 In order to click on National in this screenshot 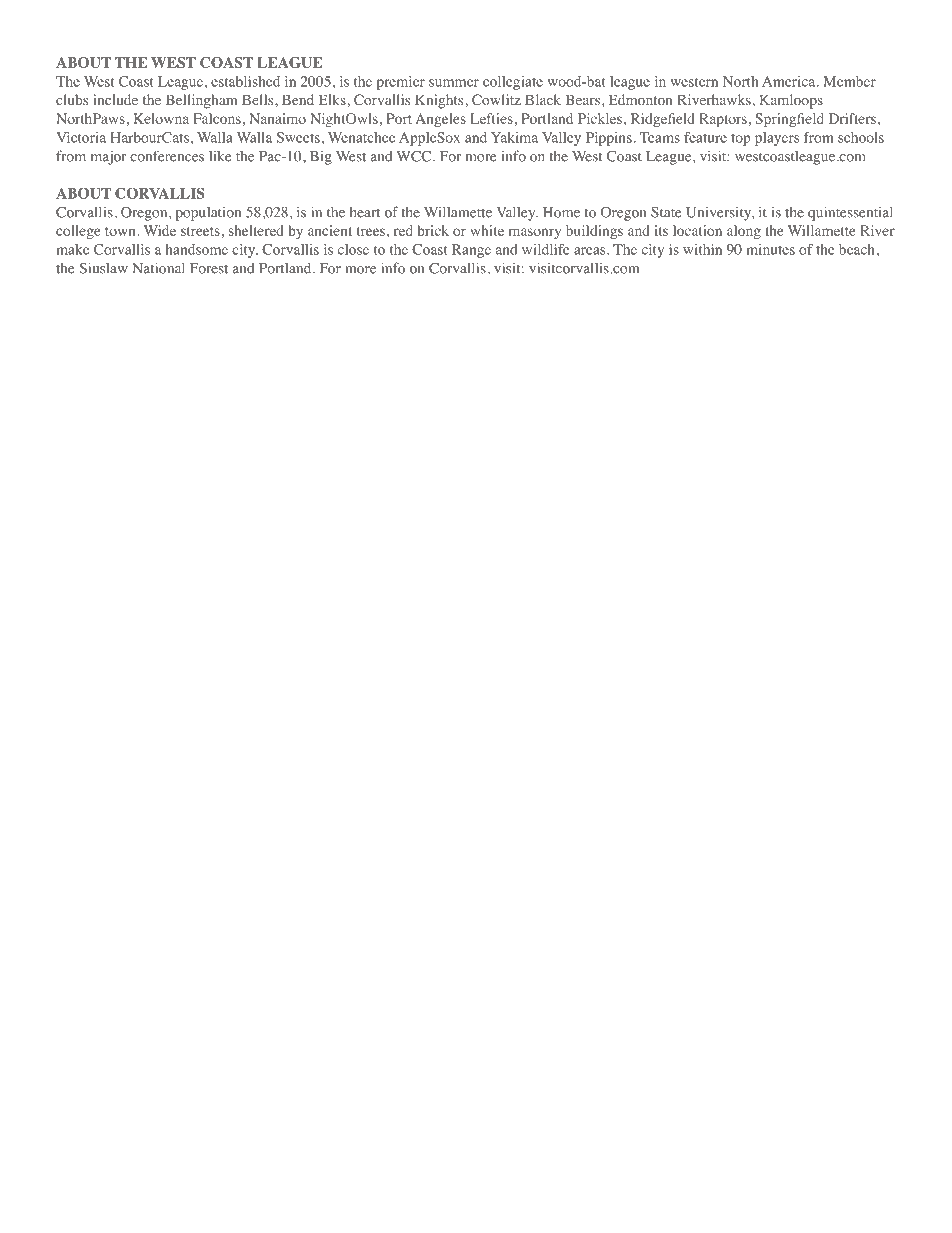, I will do `click(158, 268)`.
